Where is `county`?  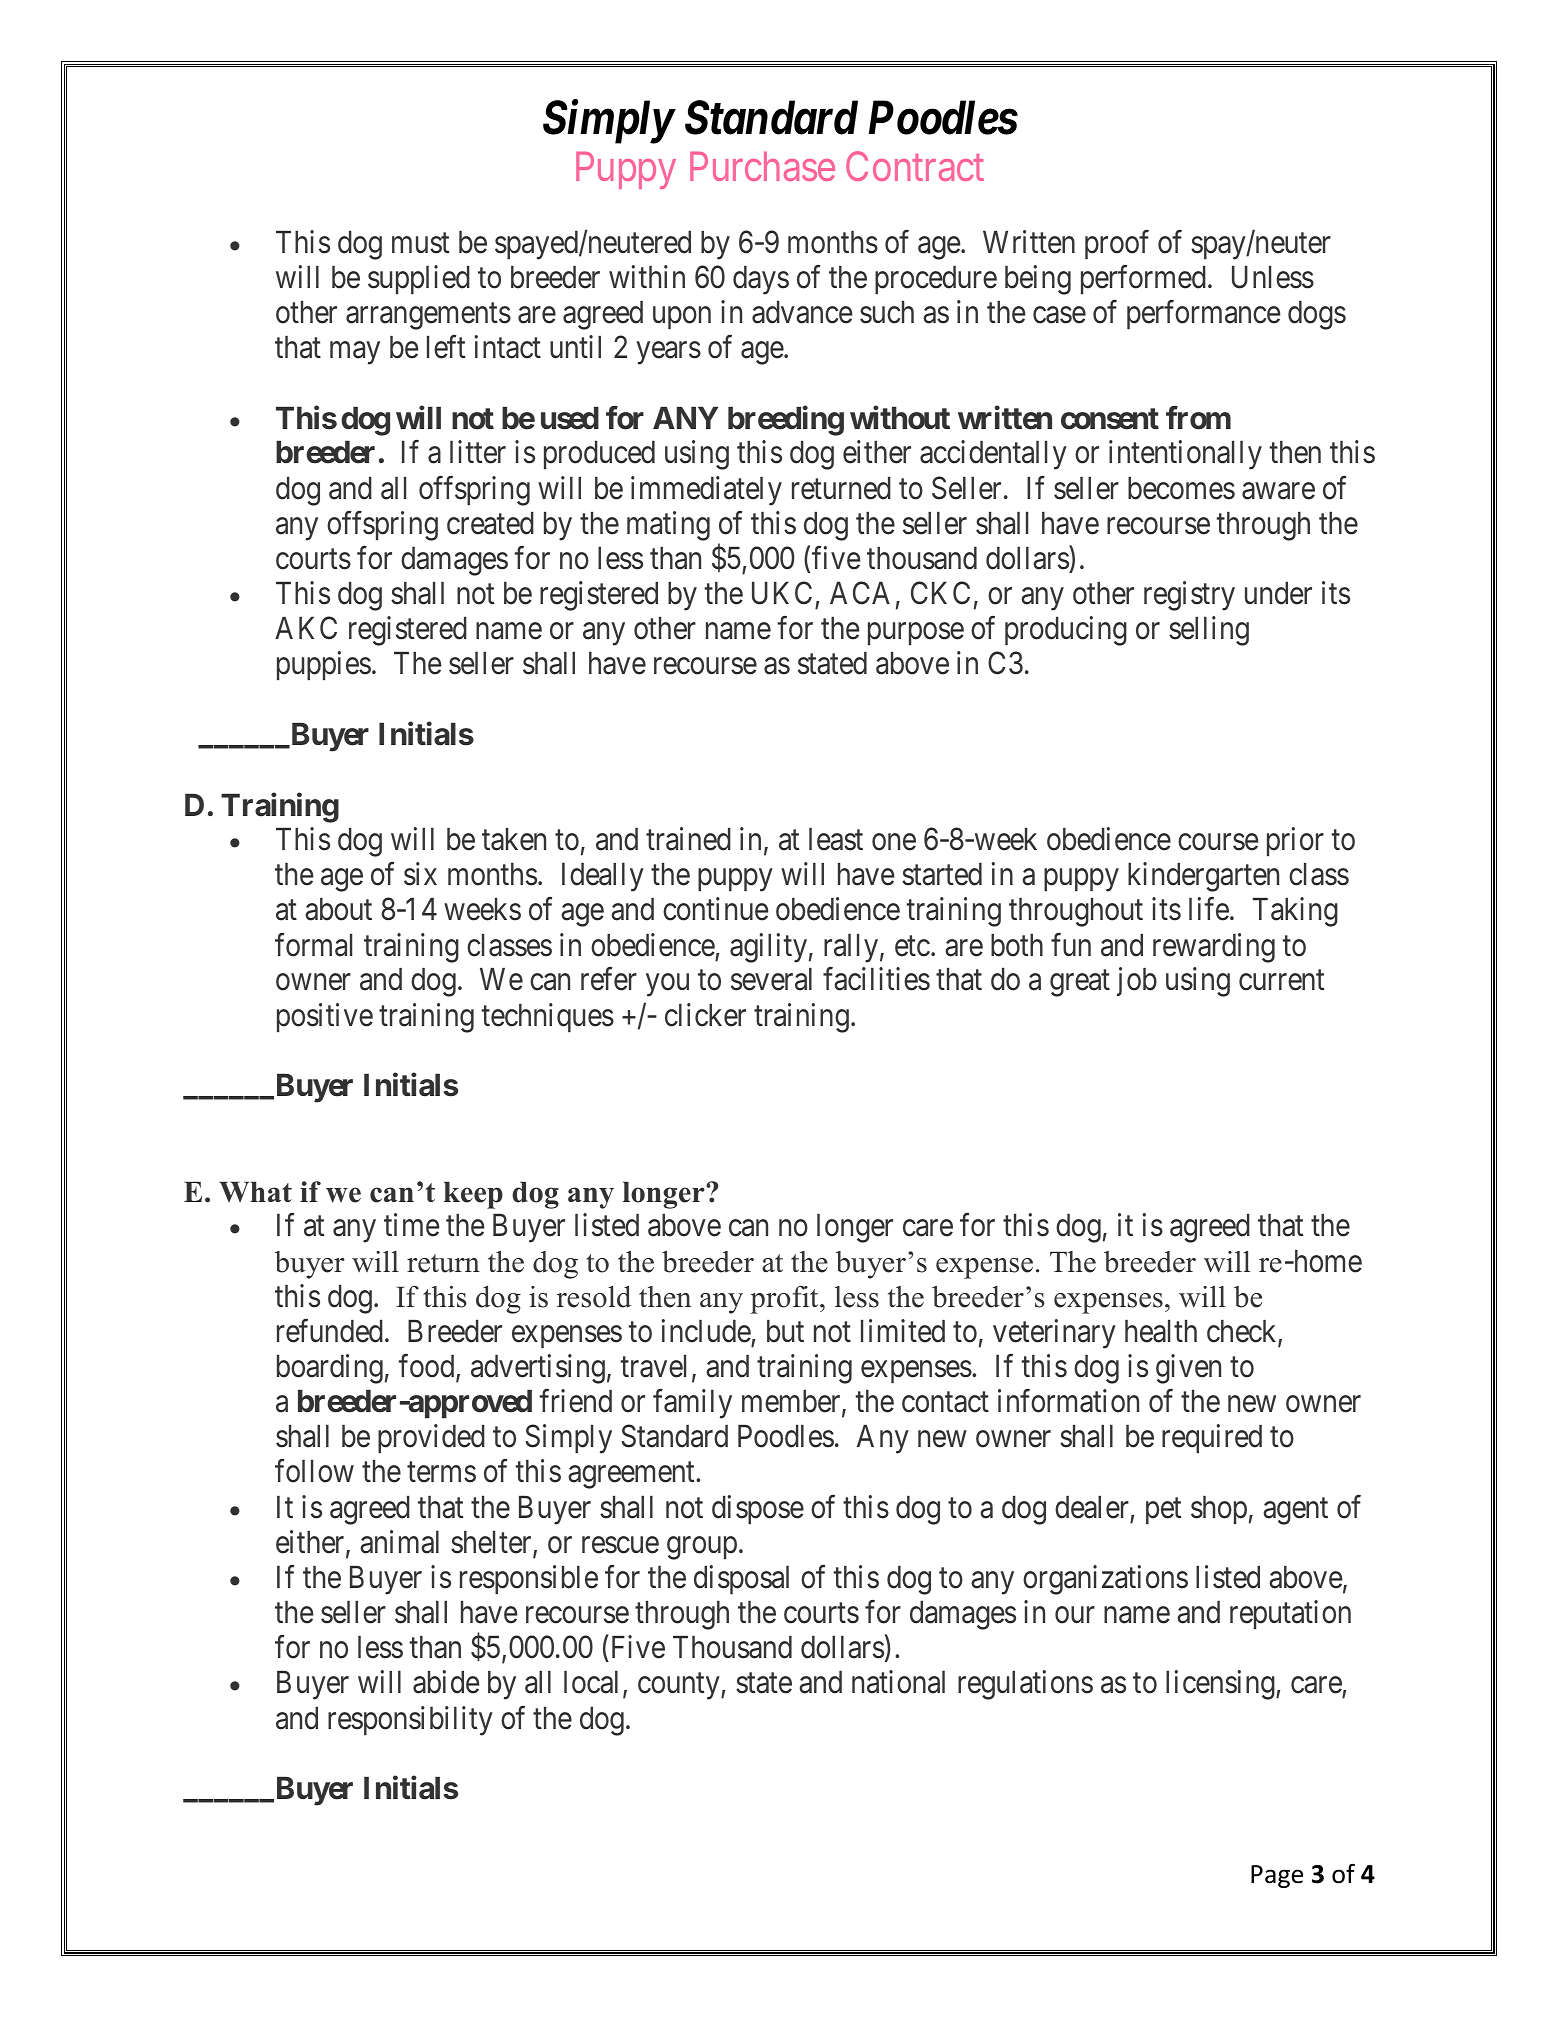 county is located at coordinates (680, 1687).
